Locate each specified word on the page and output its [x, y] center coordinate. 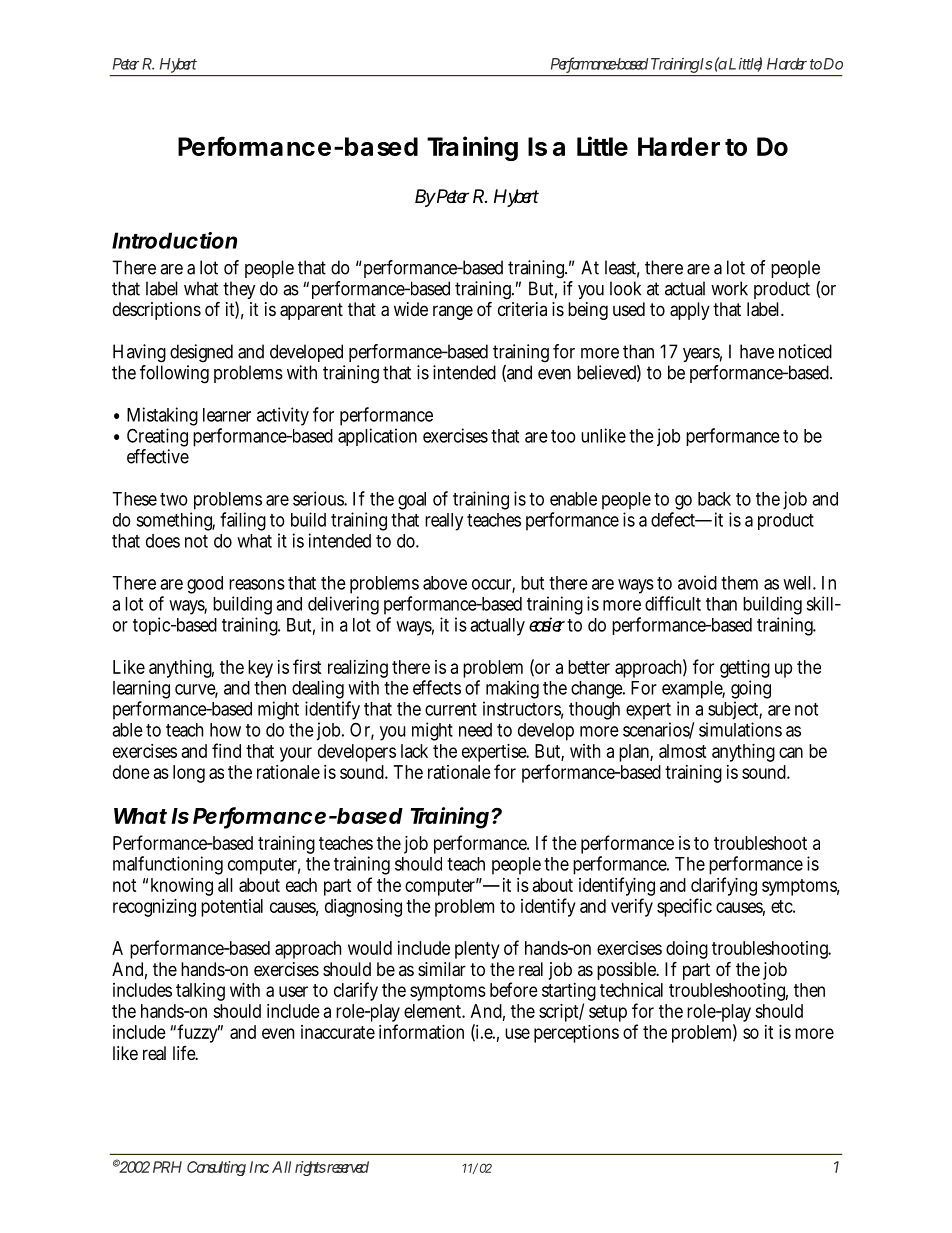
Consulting [216, 1168]
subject [734, 712]
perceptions [576, 1034]
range [453, 312]
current [451, 709]
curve [196, 690]
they [239, 291]
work [729, 288]
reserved [348, 1167]
